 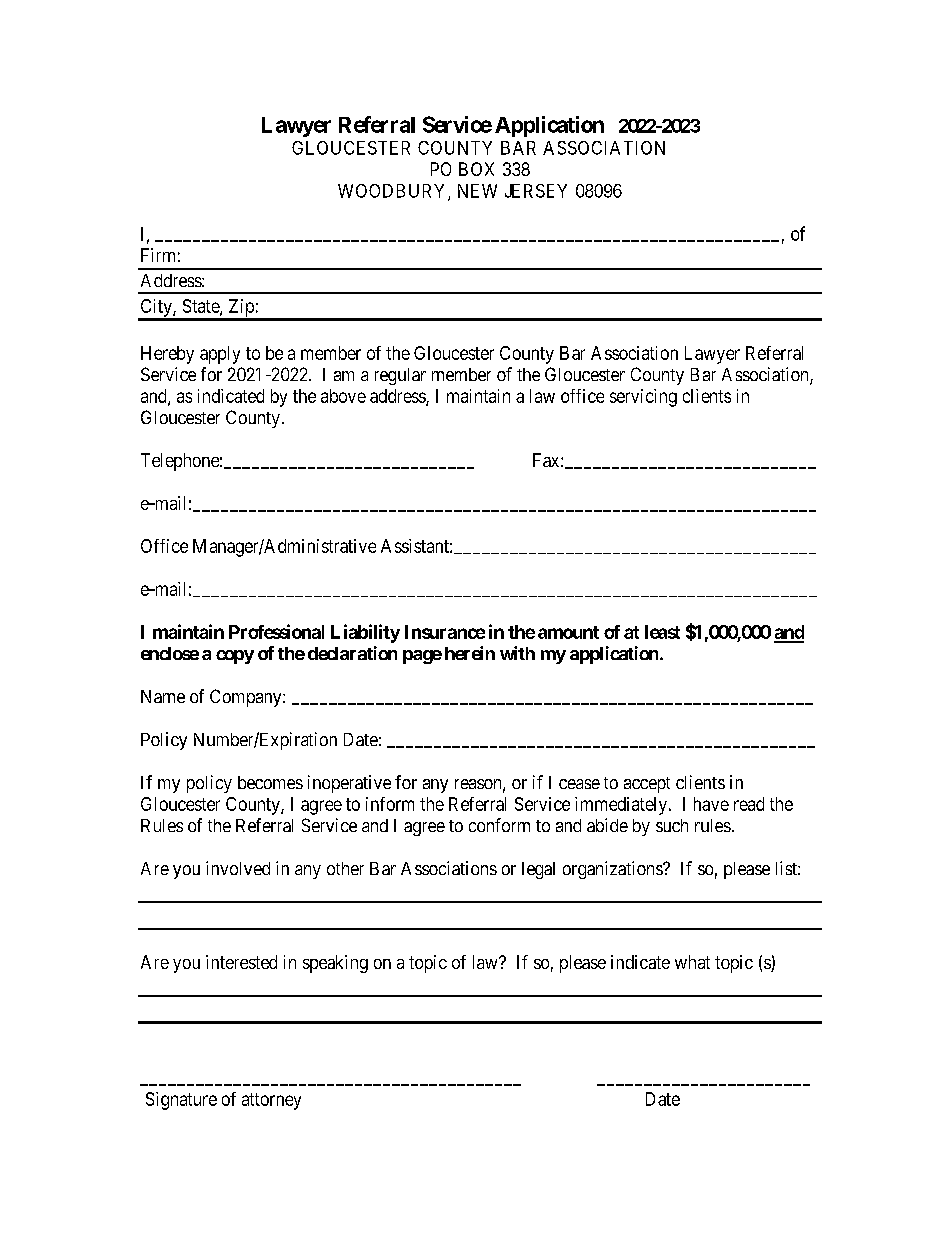 I want to click on State, so click(x=202, y=307).
